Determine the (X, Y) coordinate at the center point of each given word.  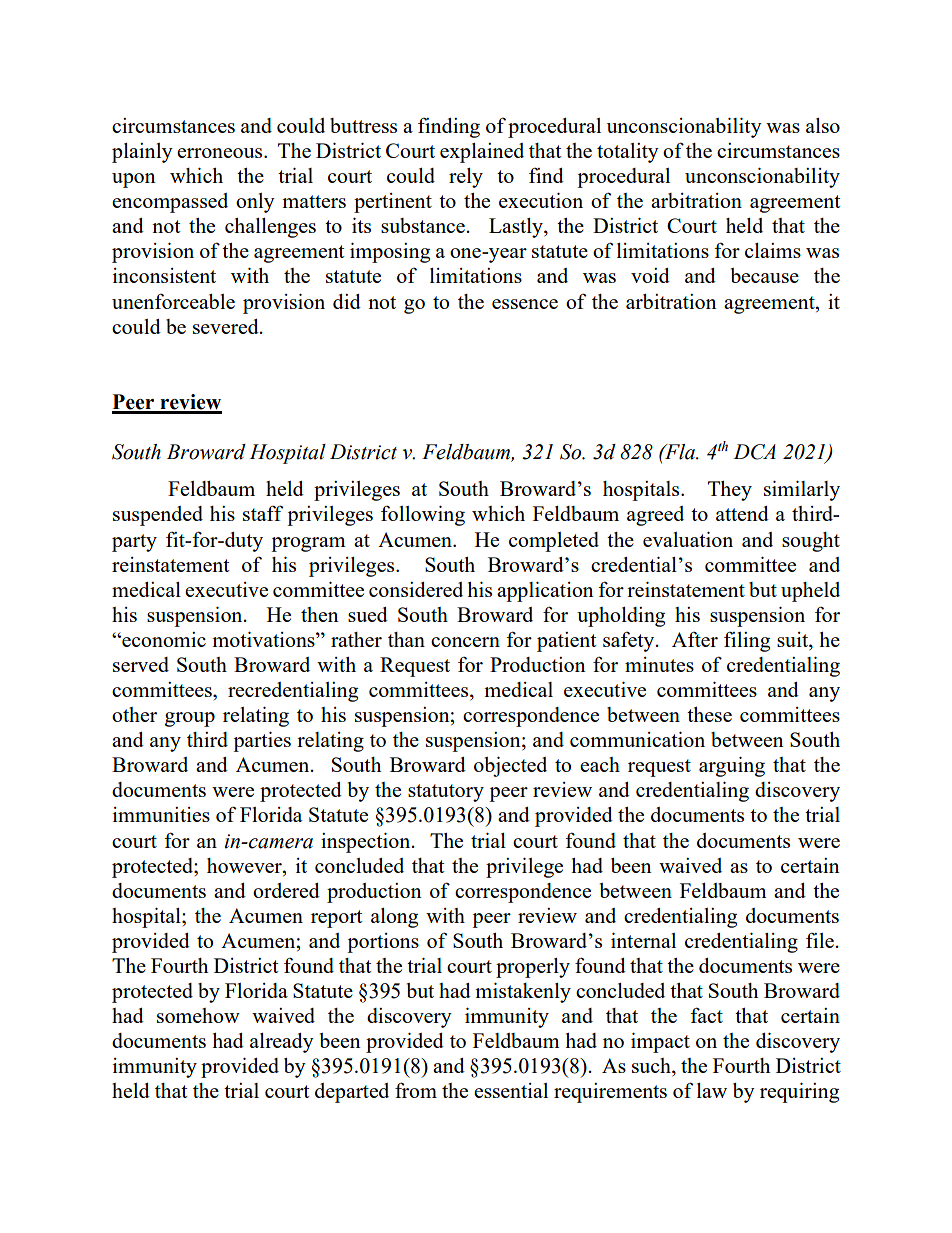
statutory (446, 793)
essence (525, 304)
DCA (754, 452)
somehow (198, 1015)
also (823, 125)
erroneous (221, 153)
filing (747, 642)
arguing (732, 767)
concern (465, 642)
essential (511, 1090)
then (320, 614)
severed (227, 326)
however (245, 865)
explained (482, 153)
